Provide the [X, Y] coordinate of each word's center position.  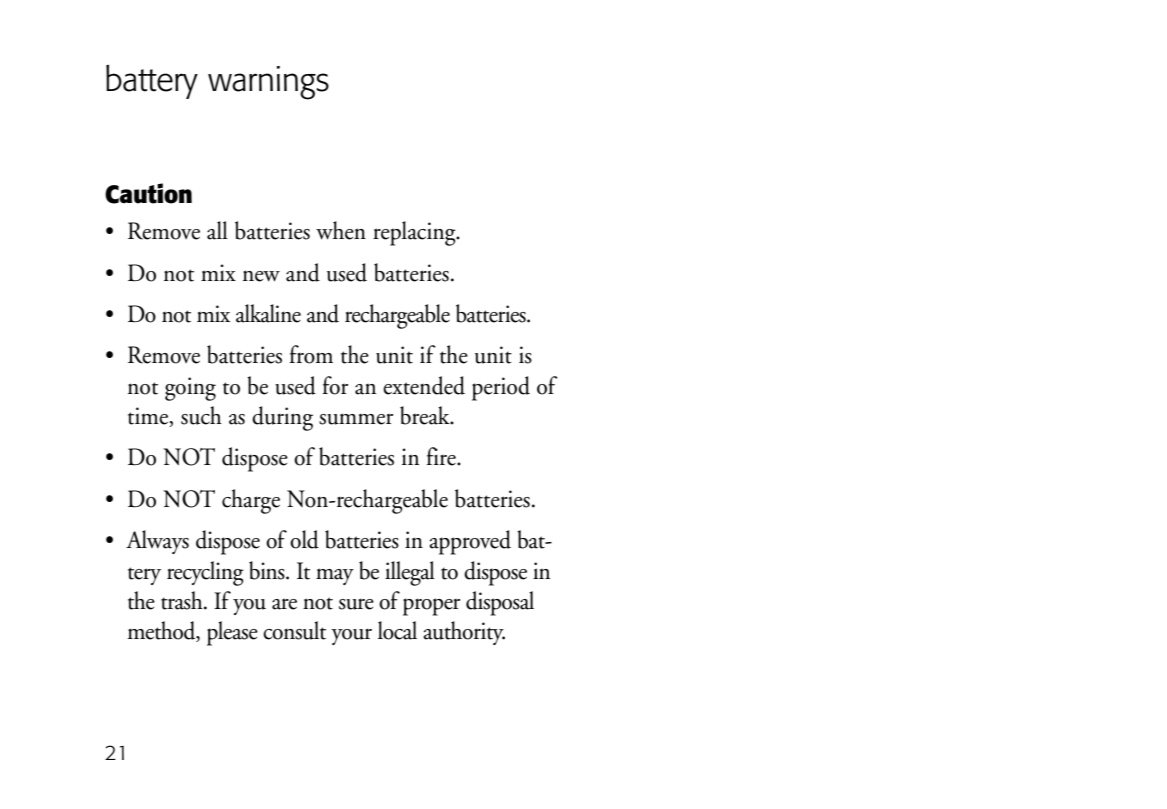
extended [424, 385]
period [501, 388]
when [341, 230]
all [217, 230]
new [261, 276]
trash [183, 600]
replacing [415, 233]
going [190, 389]
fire [442, 456]
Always [157, 542]
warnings [268, 83]
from [311, 354]
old [304, 539]
